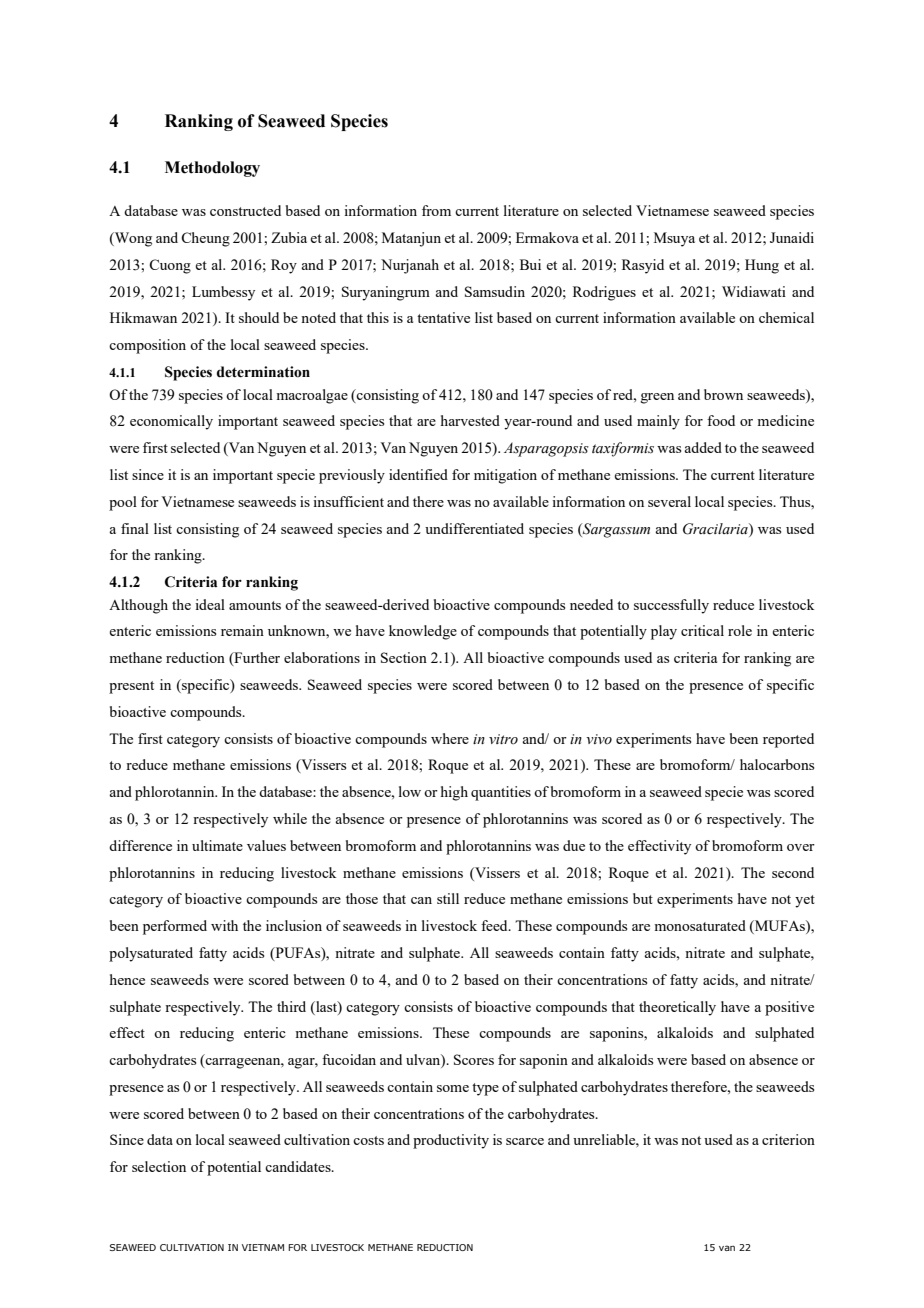 This image has width=924, height=1308. I want to click on criterion, so click(788, 1139).
